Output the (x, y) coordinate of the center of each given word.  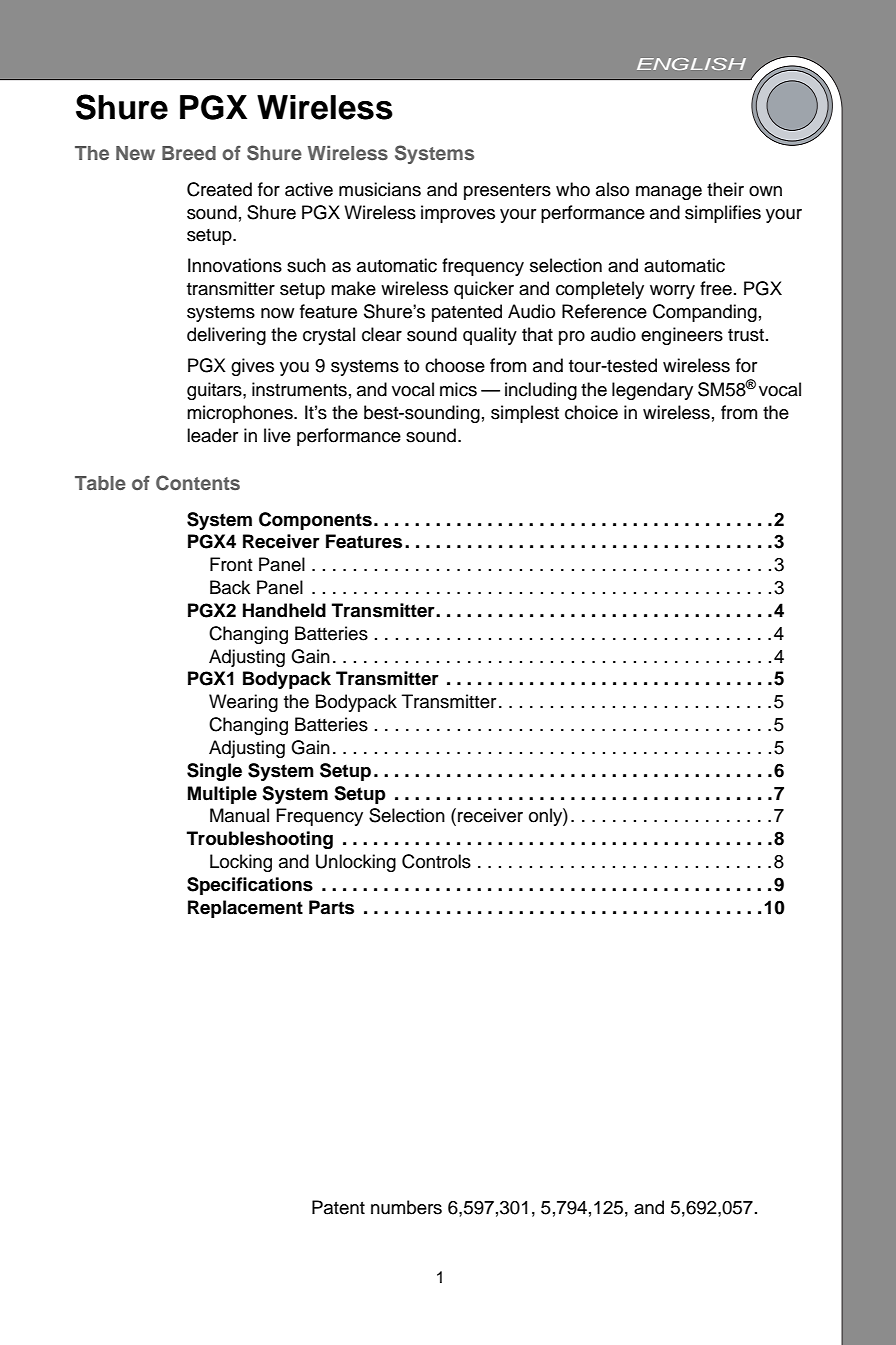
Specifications (250, 886)
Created (219, 189)
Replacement (245, 909)
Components (315, 521)
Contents (198, 483)
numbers (406, 1207)
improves (458, 214)
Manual (239, 815)
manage (669, 193)
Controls (436, 861)
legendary (652, 391)
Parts (331, 907)
